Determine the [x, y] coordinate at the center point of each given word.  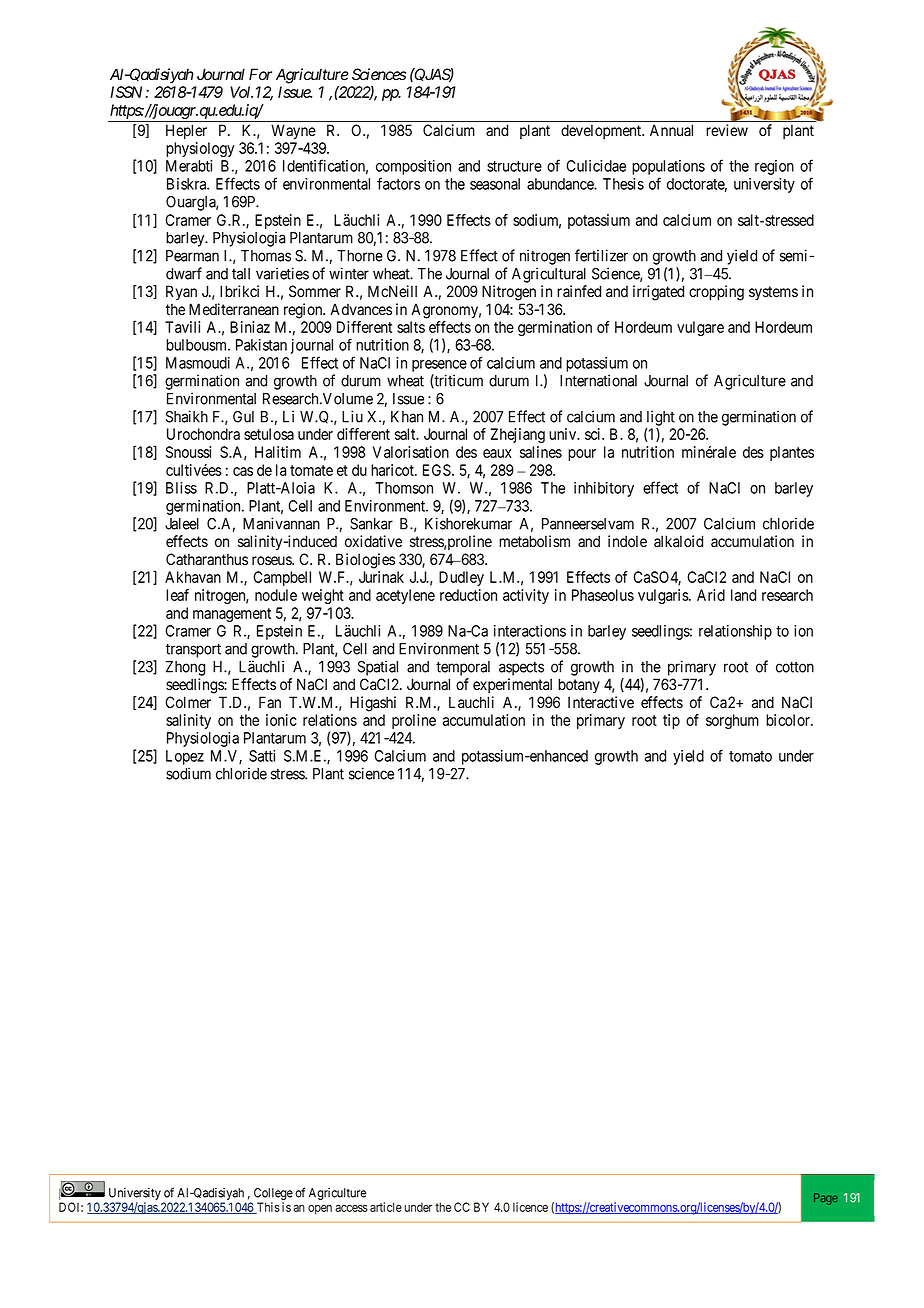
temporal [463, 668]
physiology [200, 149]
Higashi [373, 704]
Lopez [185, 757]
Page [826, 1199]
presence [439, 366]
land [743, 595]
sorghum [732, 721]
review [727, 130]
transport [193, 650]
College [273, 1195]
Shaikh [187, 416]
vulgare [700, 328]
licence [530, 1207]
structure [514, 166]
